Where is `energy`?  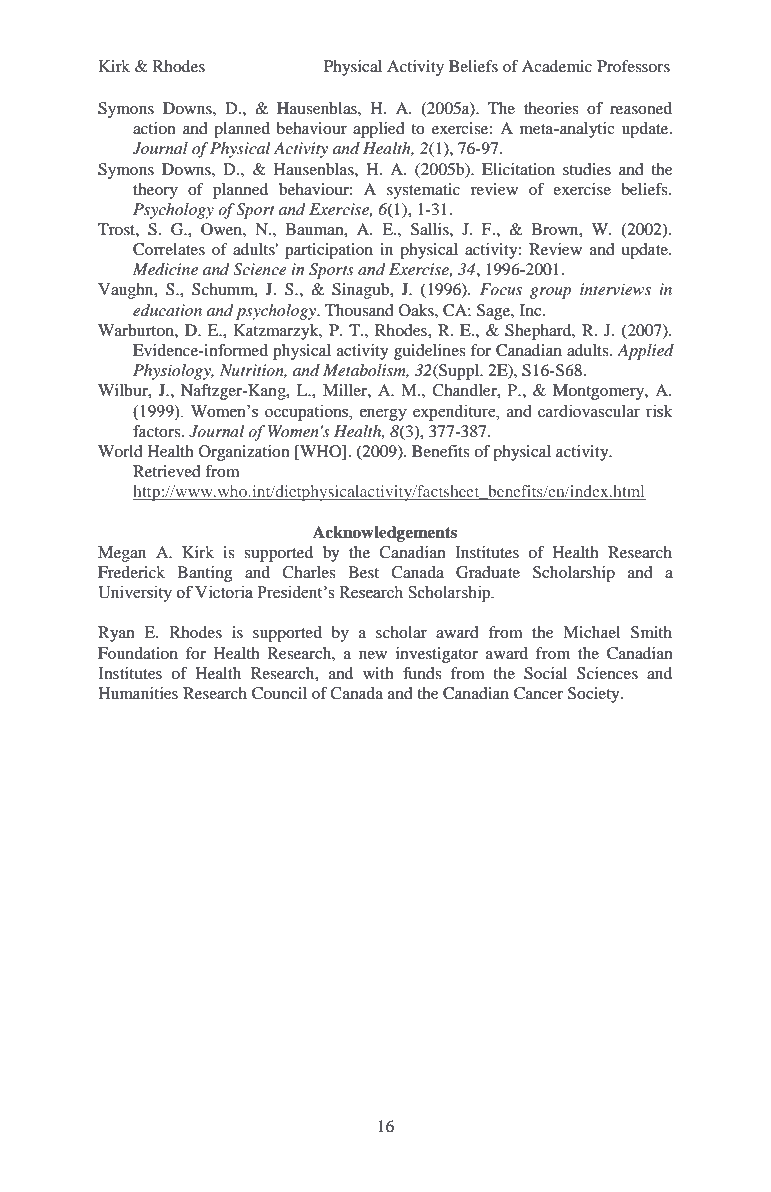 energy is located at coordinates (383, 414).
